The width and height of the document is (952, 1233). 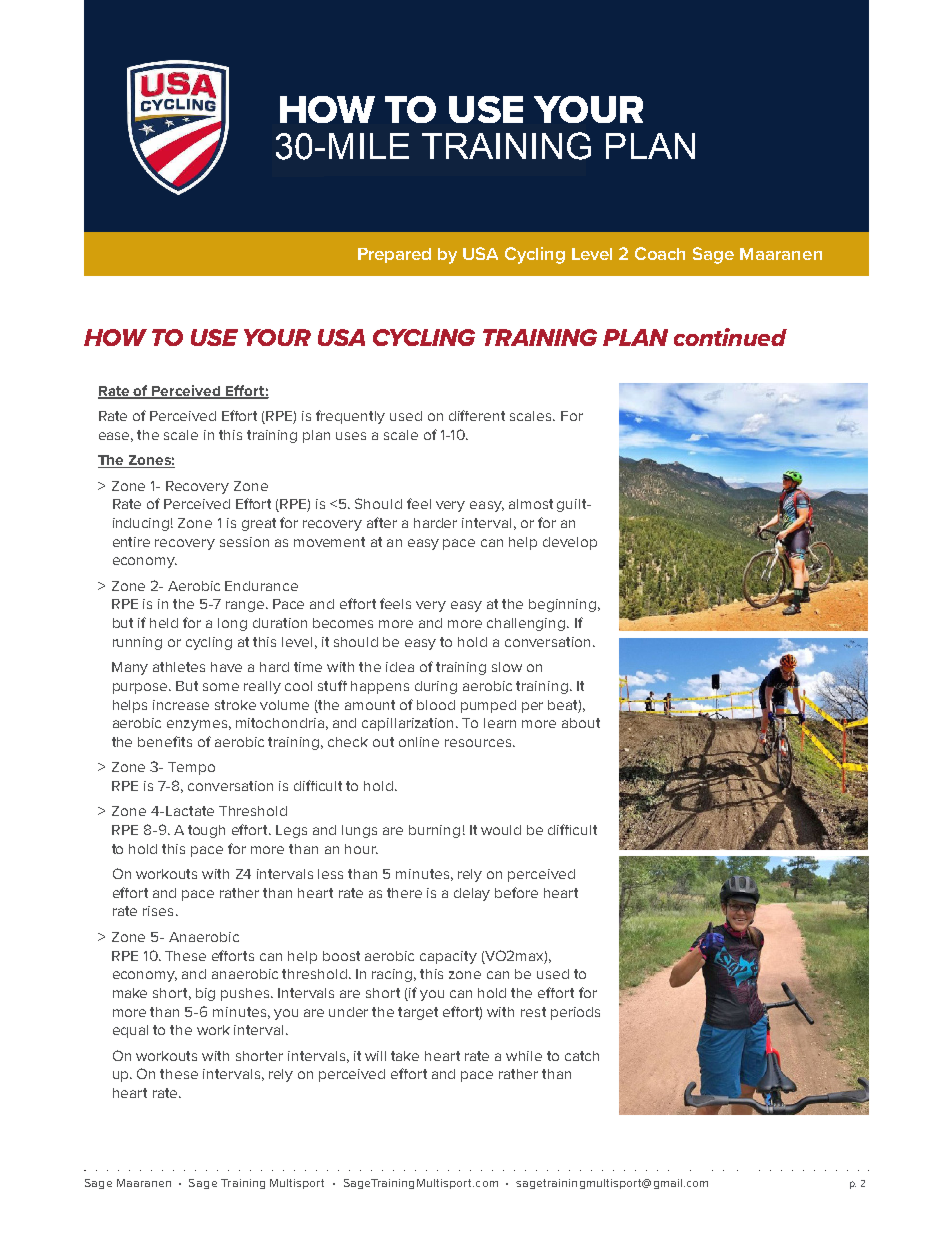 What do you see at coordinates (581, 723) in the document?
I see `about` at bounding box center [581, 723].
